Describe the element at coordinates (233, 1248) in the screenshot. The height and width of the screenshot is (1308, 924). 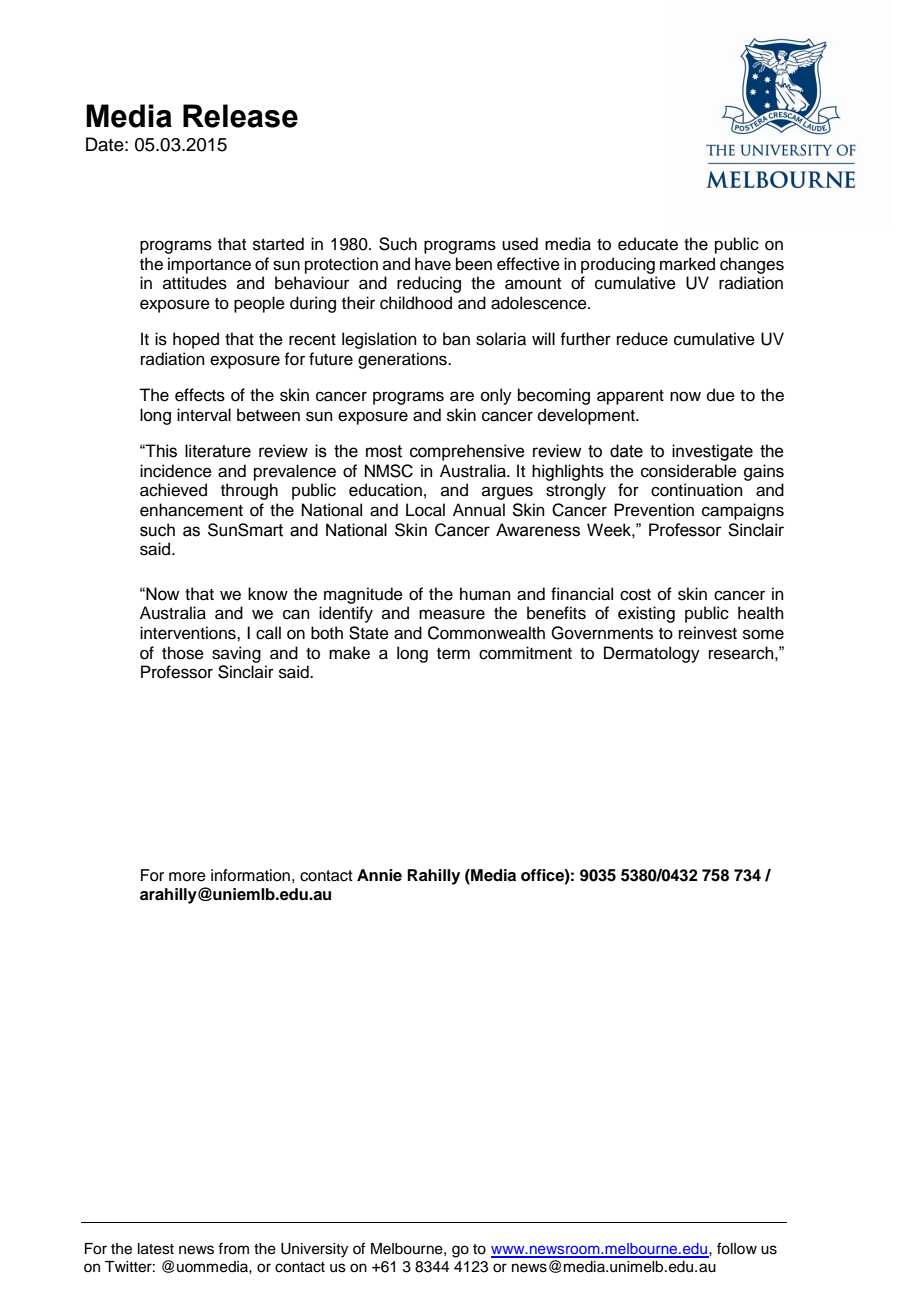
I see `from` at that location.
